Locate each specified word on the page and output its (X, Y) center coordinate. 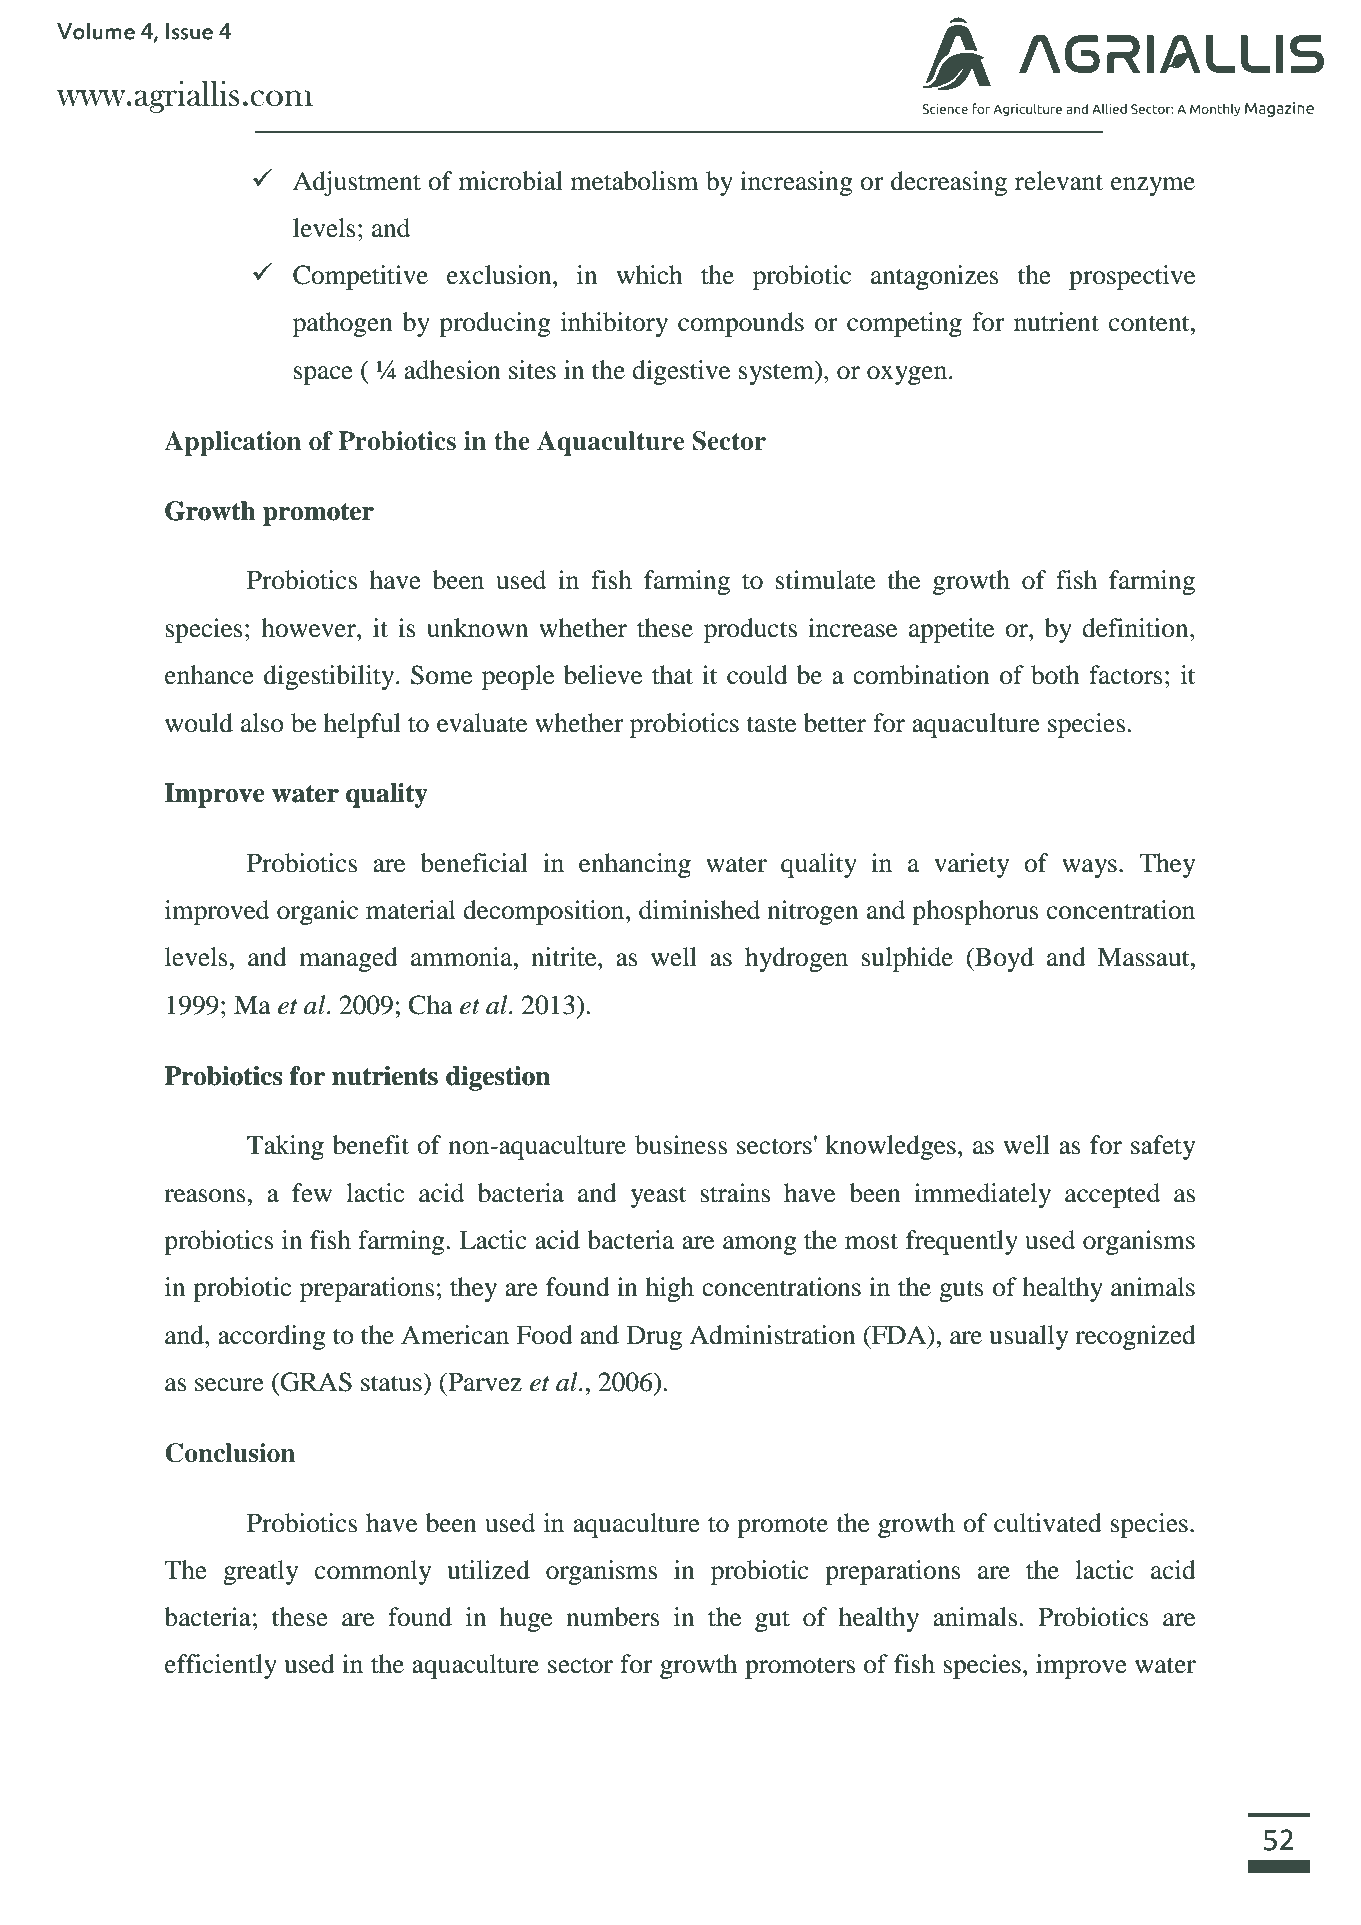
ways (1089, 868)
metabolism (634, 181)
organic (317, 912)
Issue (189, 31)
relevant (1059, 181)
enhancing (635, 865)
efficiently (221, 1666)
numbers (613, 1617)
